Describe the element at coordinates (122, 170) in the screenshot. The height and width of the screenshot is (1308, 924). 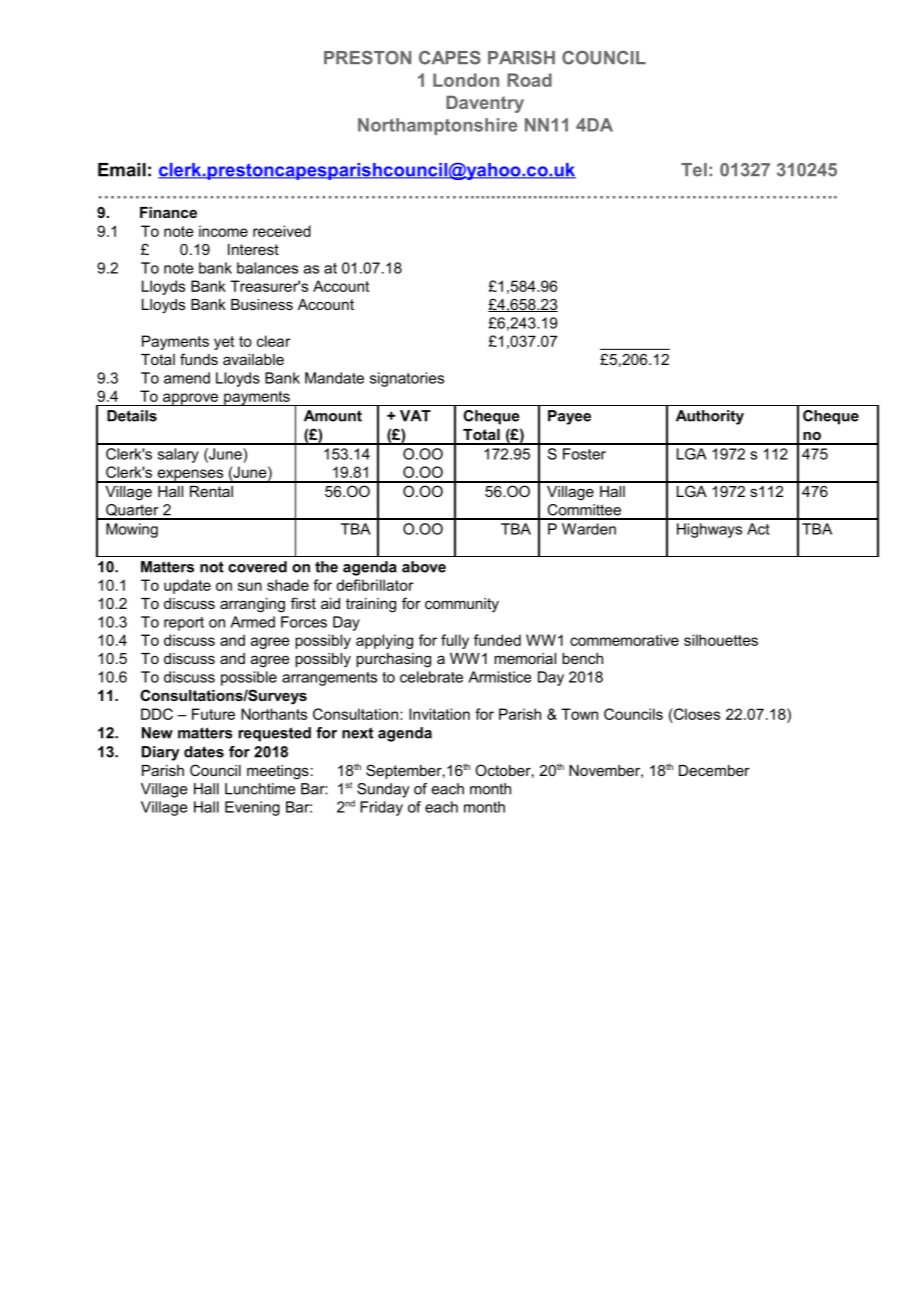
I see `Email` at that location.
